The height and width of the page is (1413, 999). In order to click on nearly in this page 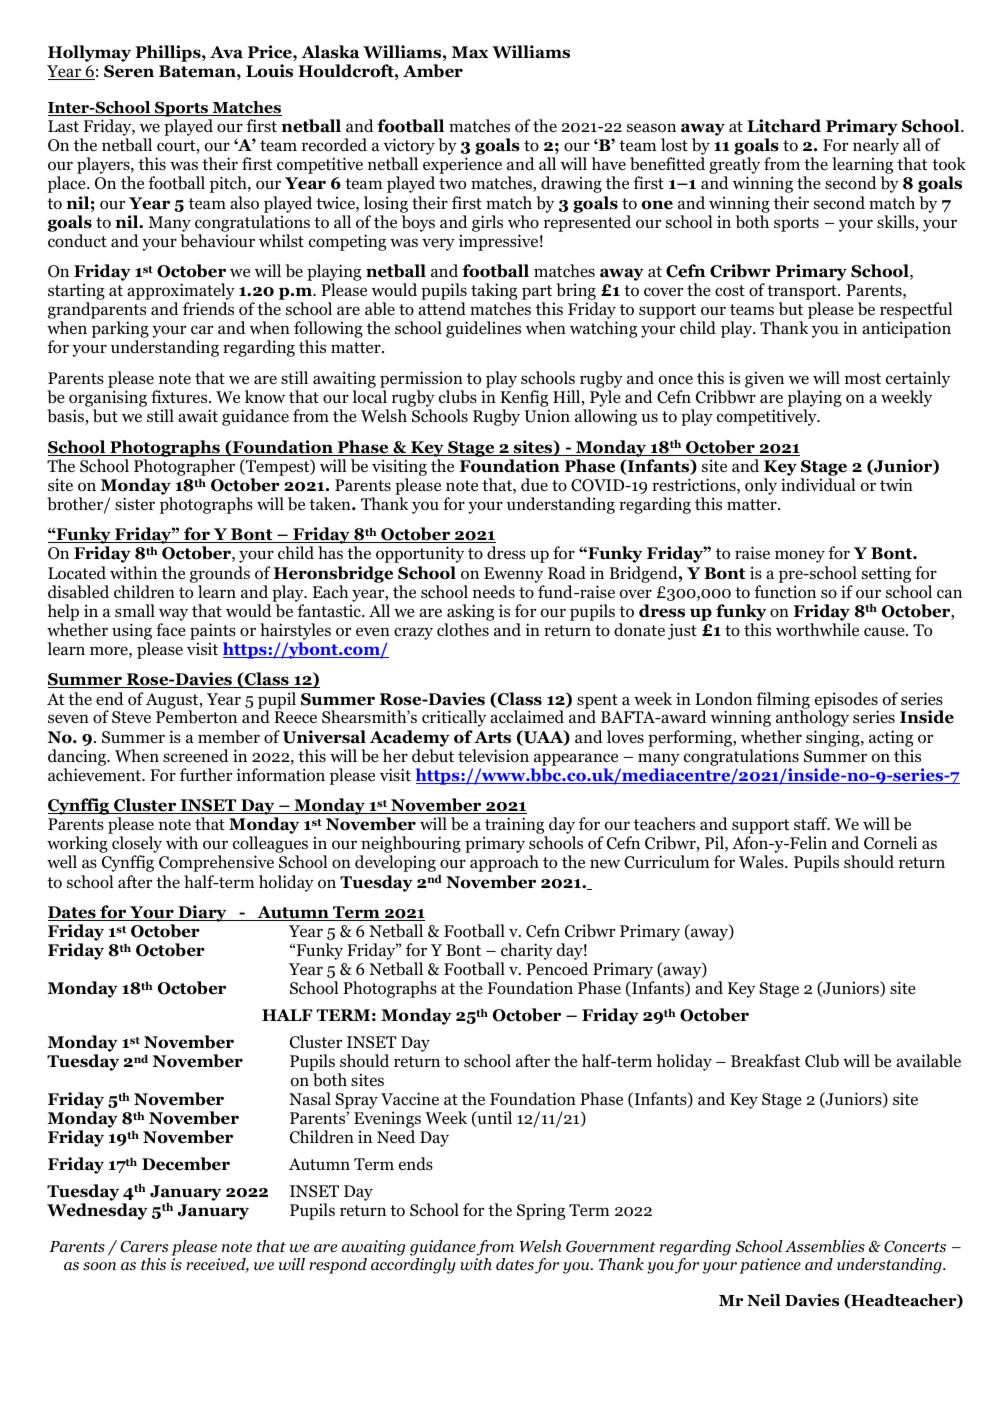, I will do `click(876, 148)`.
